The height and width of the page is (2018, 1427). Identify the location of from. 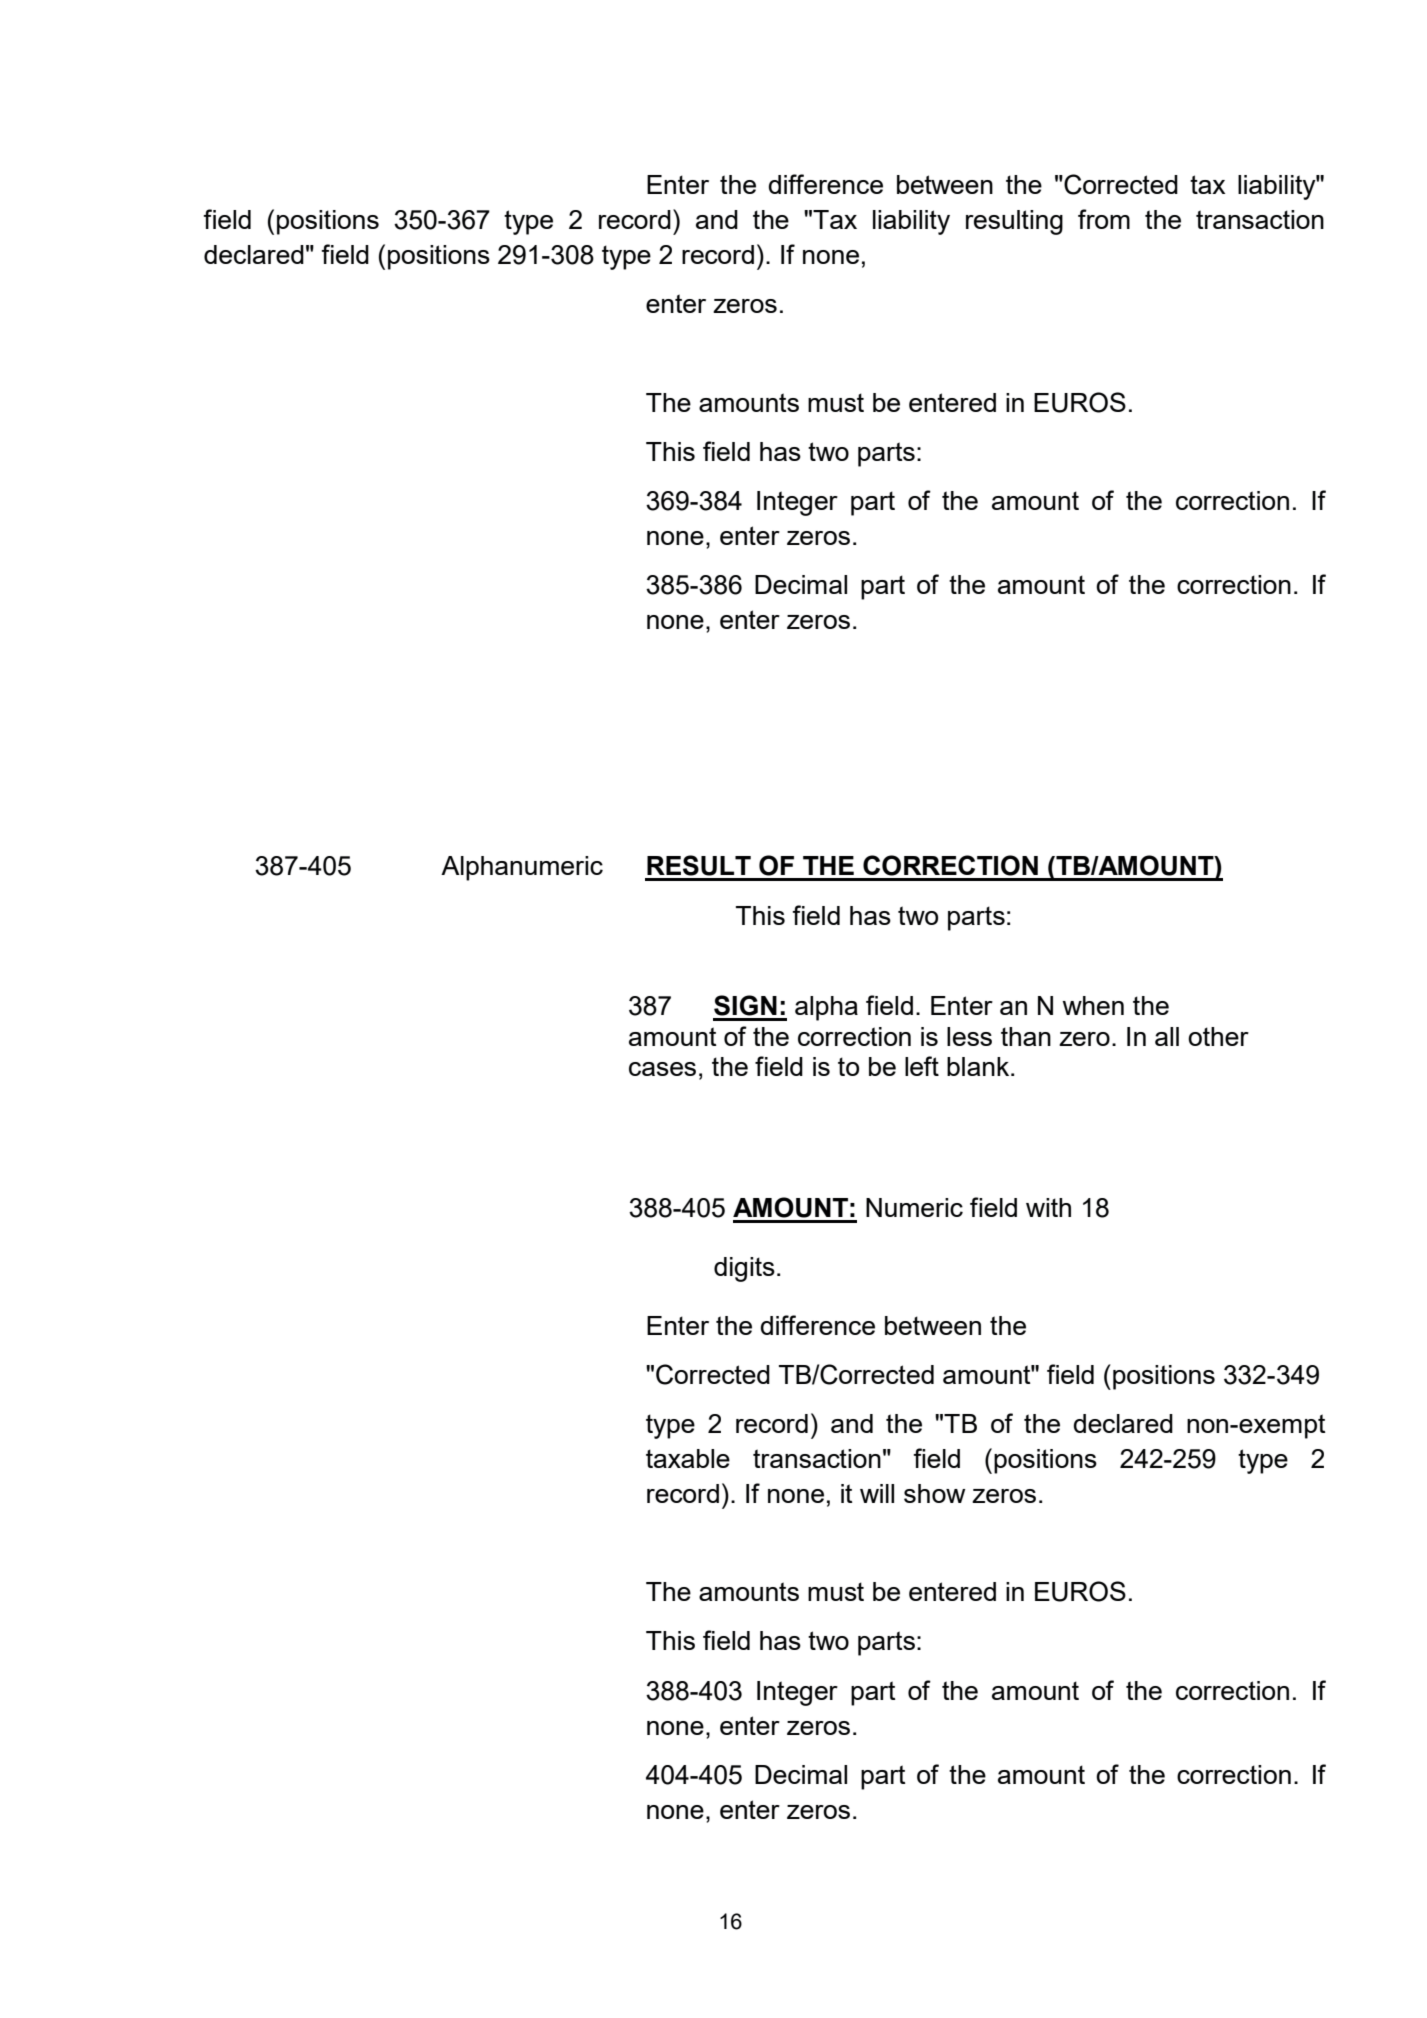
(1104, 219).
